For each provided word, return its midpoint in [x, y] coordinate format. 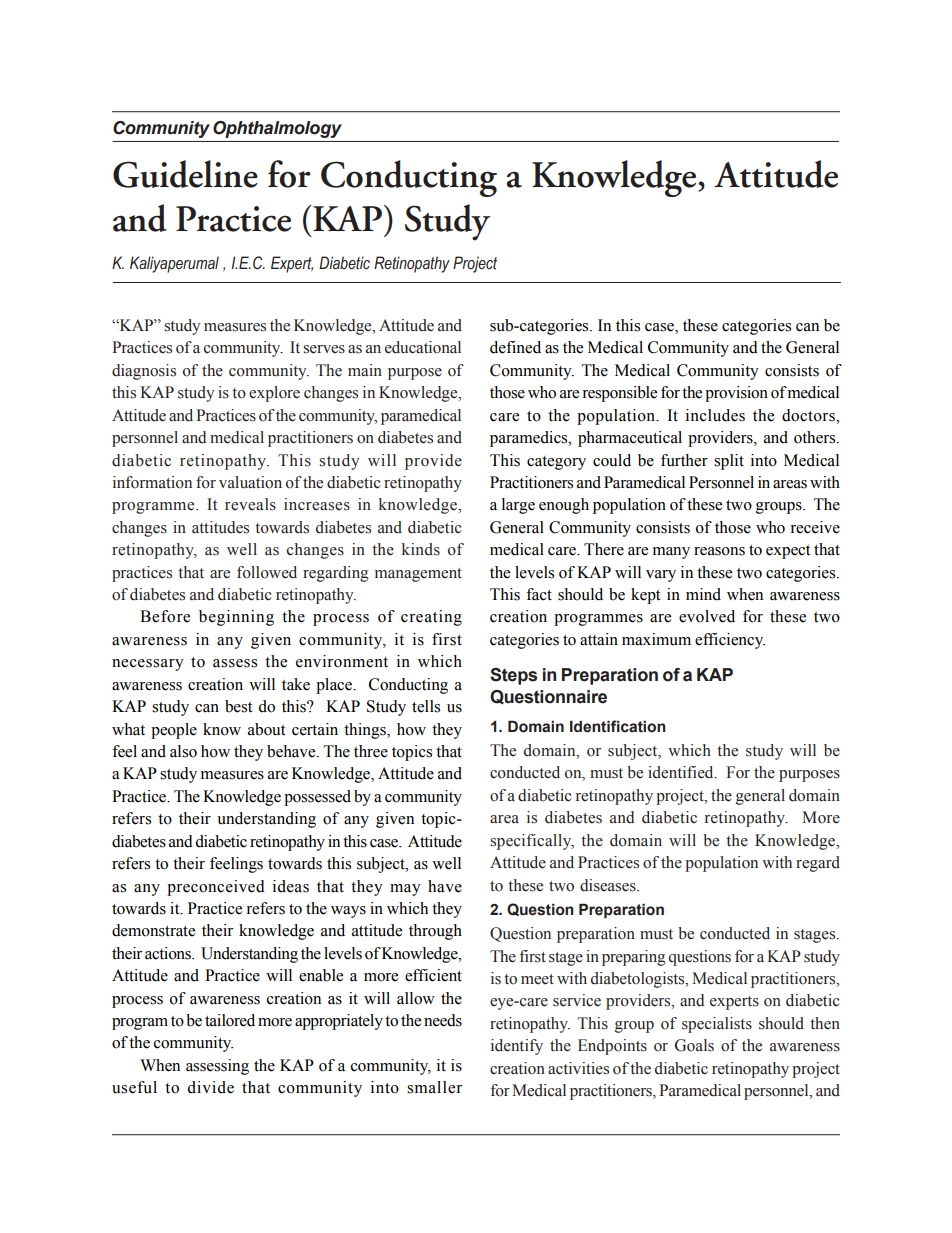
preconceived [216, 888]
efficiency [730, 641]
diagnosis [144, 372]
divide [210, 1087]
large [518, 506]
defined [515, 347]
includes [715, 415]
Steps [513, 676]
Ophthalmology [277, 129]
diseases [609, 885]
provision [736, 394]
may [405, 890]
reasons [719, 551]
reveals [250, 504]
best [238, 706]
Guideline [185, 174]
